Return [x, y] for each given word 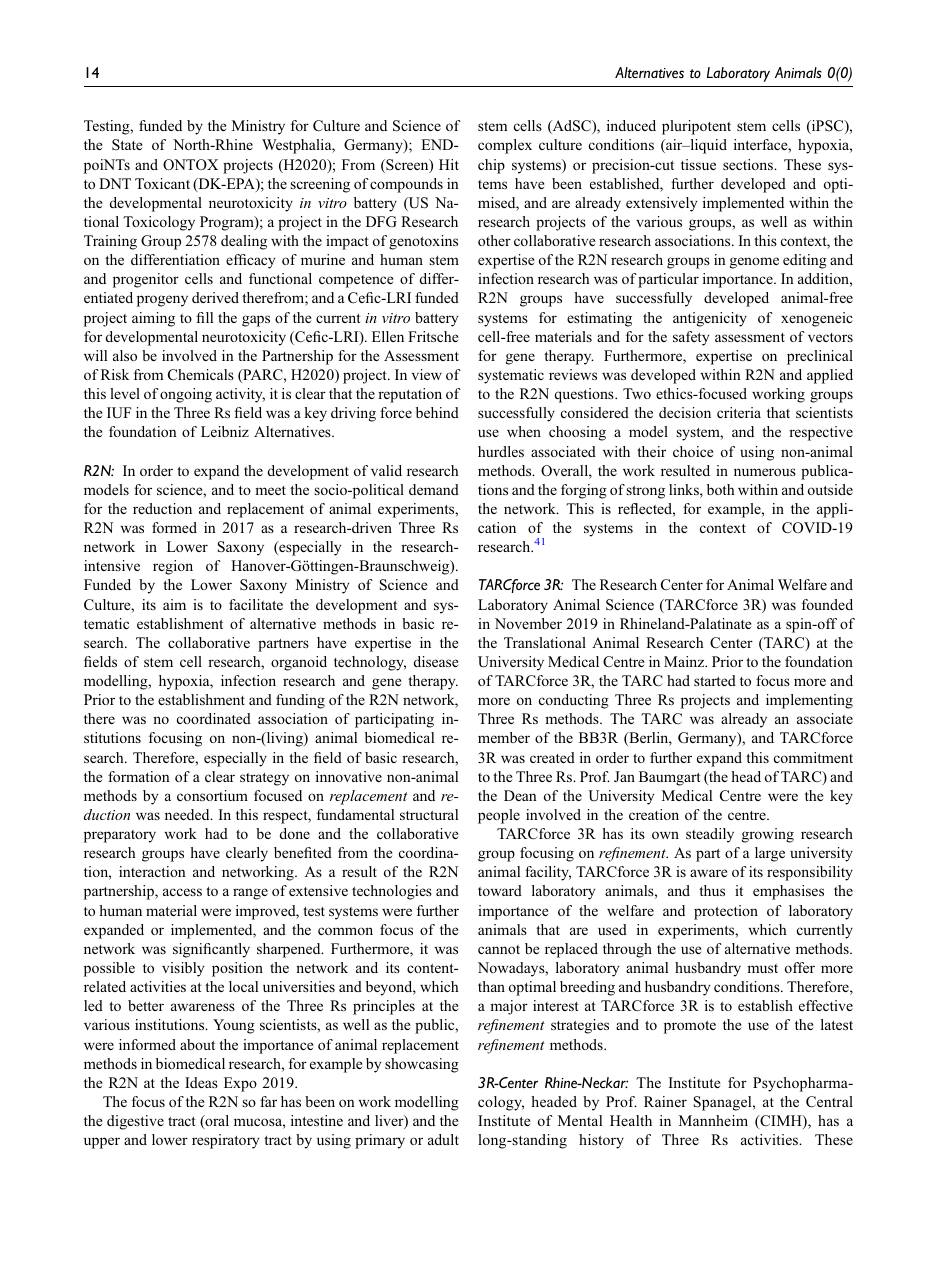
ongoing [186, 395]
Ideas [201, 1082]
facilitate [256, 604]
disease [436, 661]
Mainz [685, 661]
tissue [698, 164]
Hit [449, 164]
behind [437, 412]
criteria [739, 412]
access [182, 892]
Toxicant [162, 183]
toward [500, 890]
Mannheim [713, 1120]
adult [443, 1139]
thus [712, 890]
